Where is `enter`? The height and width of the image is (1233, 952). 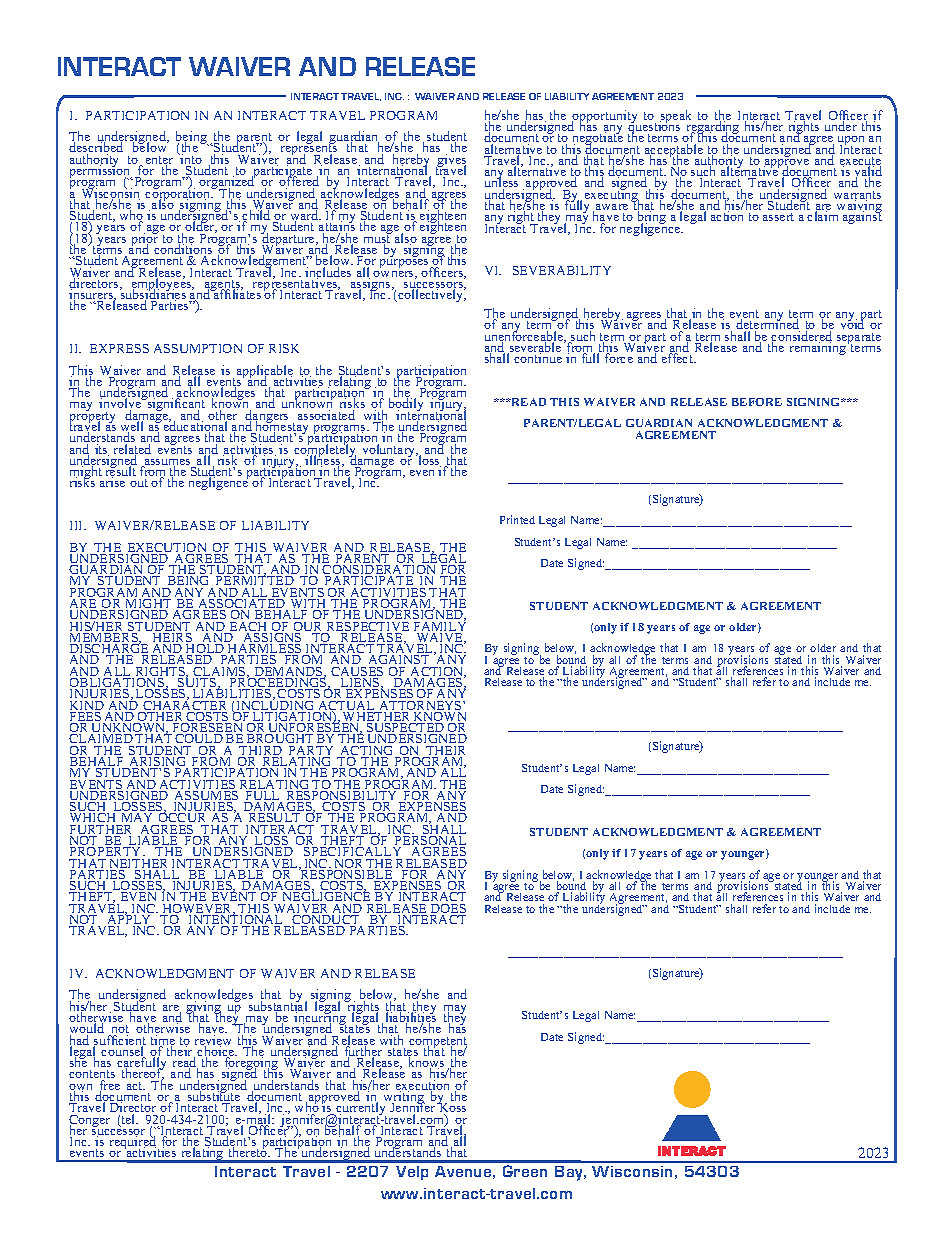 enter is located at coordinates (159, 161).
